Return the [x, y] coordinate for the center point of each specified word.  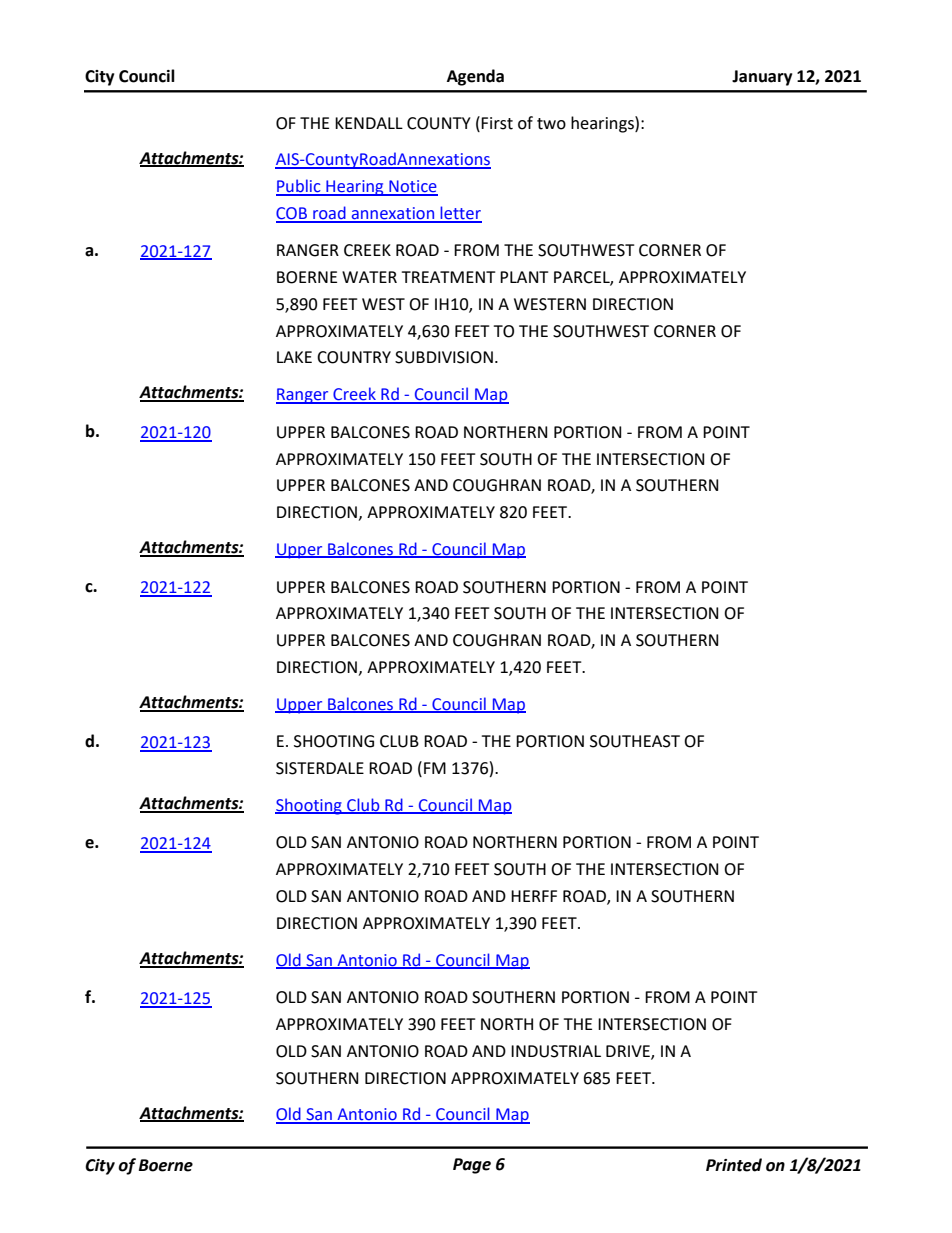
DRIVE [629, 1052]
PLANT [524, 277]
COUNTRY [354, 357]
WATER [369, 277]
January [762, 78]
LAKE [294, 357]
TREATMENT [449, 277]
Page [472, 1166]
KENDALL [369, 123]
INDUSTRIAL [556, 1051]
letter [460, 214]
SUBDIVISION [444, 357]
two [551, 124]
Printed [734, 1165]
